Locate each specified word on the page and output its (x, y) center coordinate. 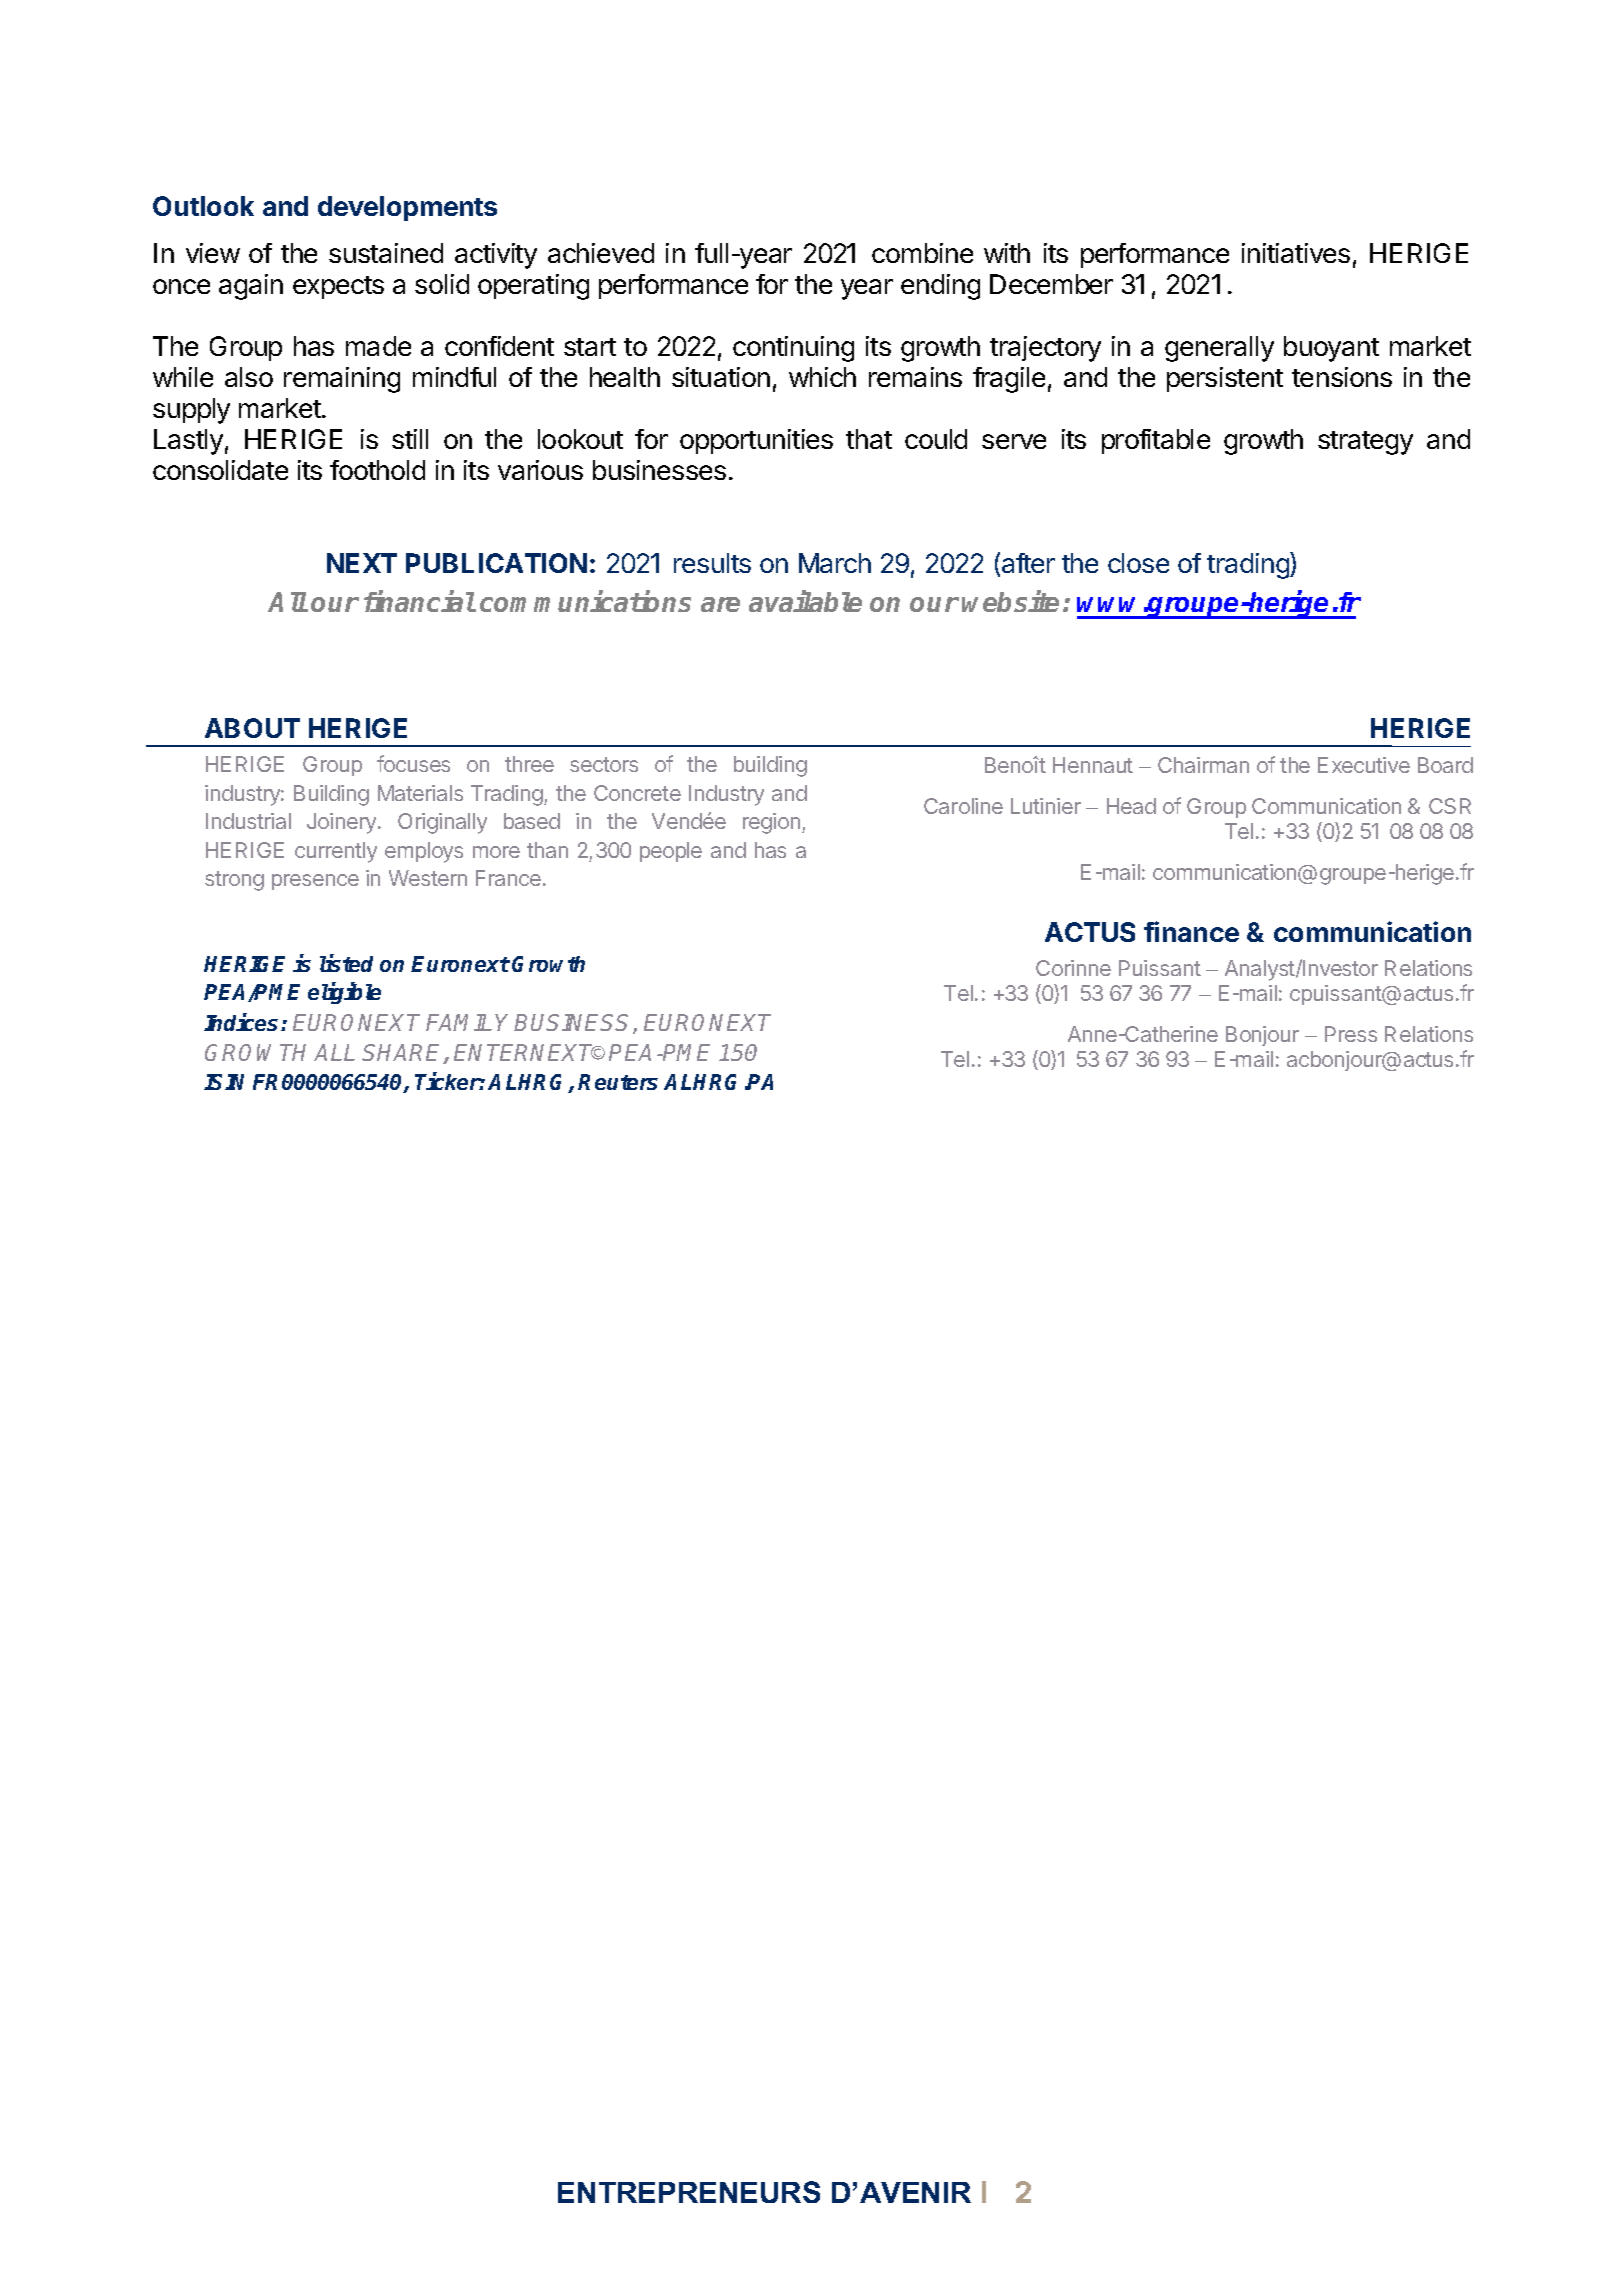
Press (1351, 1034)
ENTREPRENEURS (689, 2192)
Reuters (618, 1082)
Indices (243, 1022)
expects (338, 287)
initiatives (1296, 253)
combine (922, 253)
